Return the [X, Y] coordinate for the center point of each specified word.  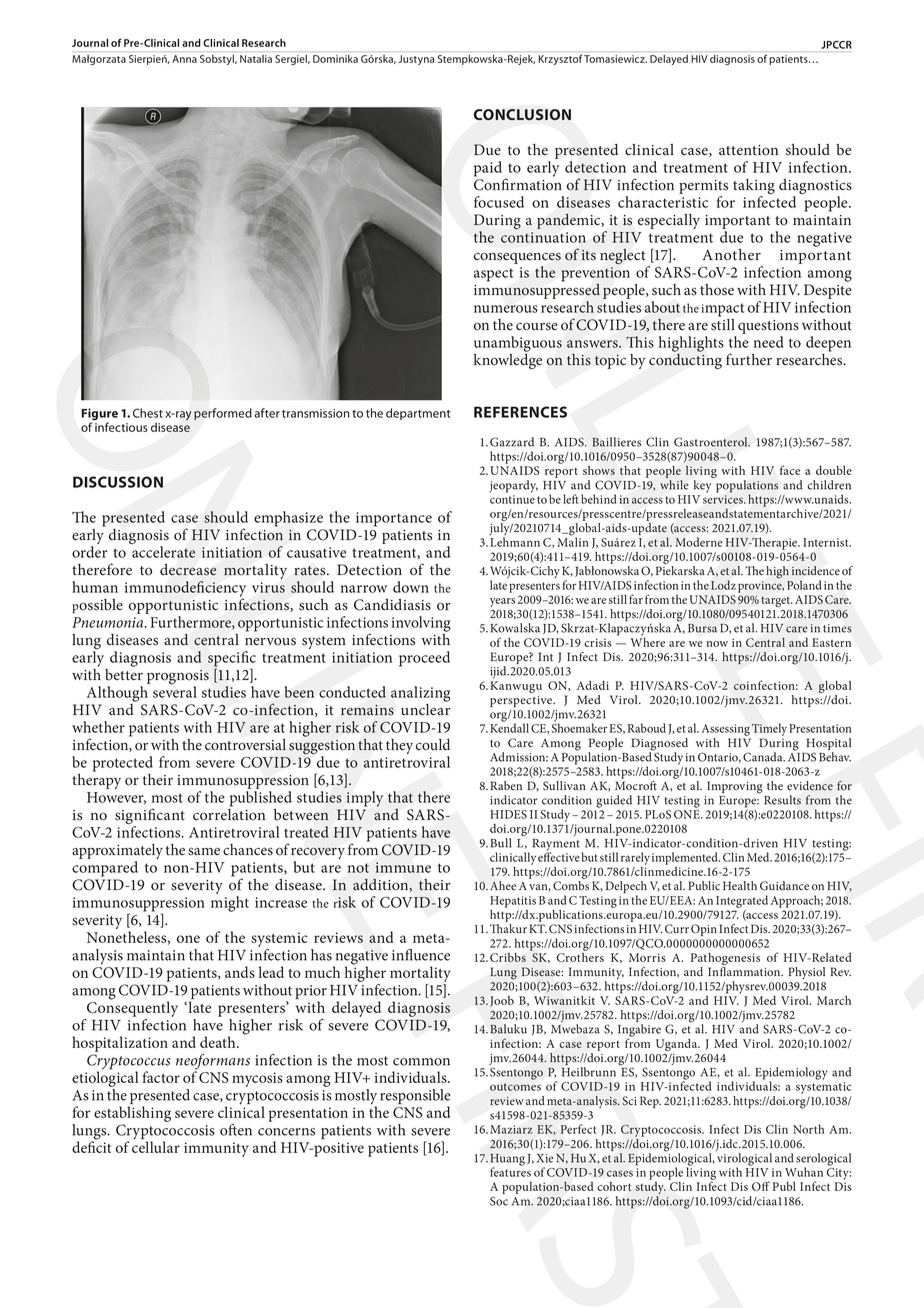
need [768, 342]
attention [748, 150]
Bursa [702, 628]
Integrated [742, 901]
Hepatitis [513, 902]
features [510, 1171]
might [230, 904]
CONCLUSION [522, 114]
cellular [156, 1146]
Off [761, 1186]
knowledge [508, 360]
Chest [148, 413]
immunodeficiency [185, 590]
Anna [184, 59]
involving [421, 624]
